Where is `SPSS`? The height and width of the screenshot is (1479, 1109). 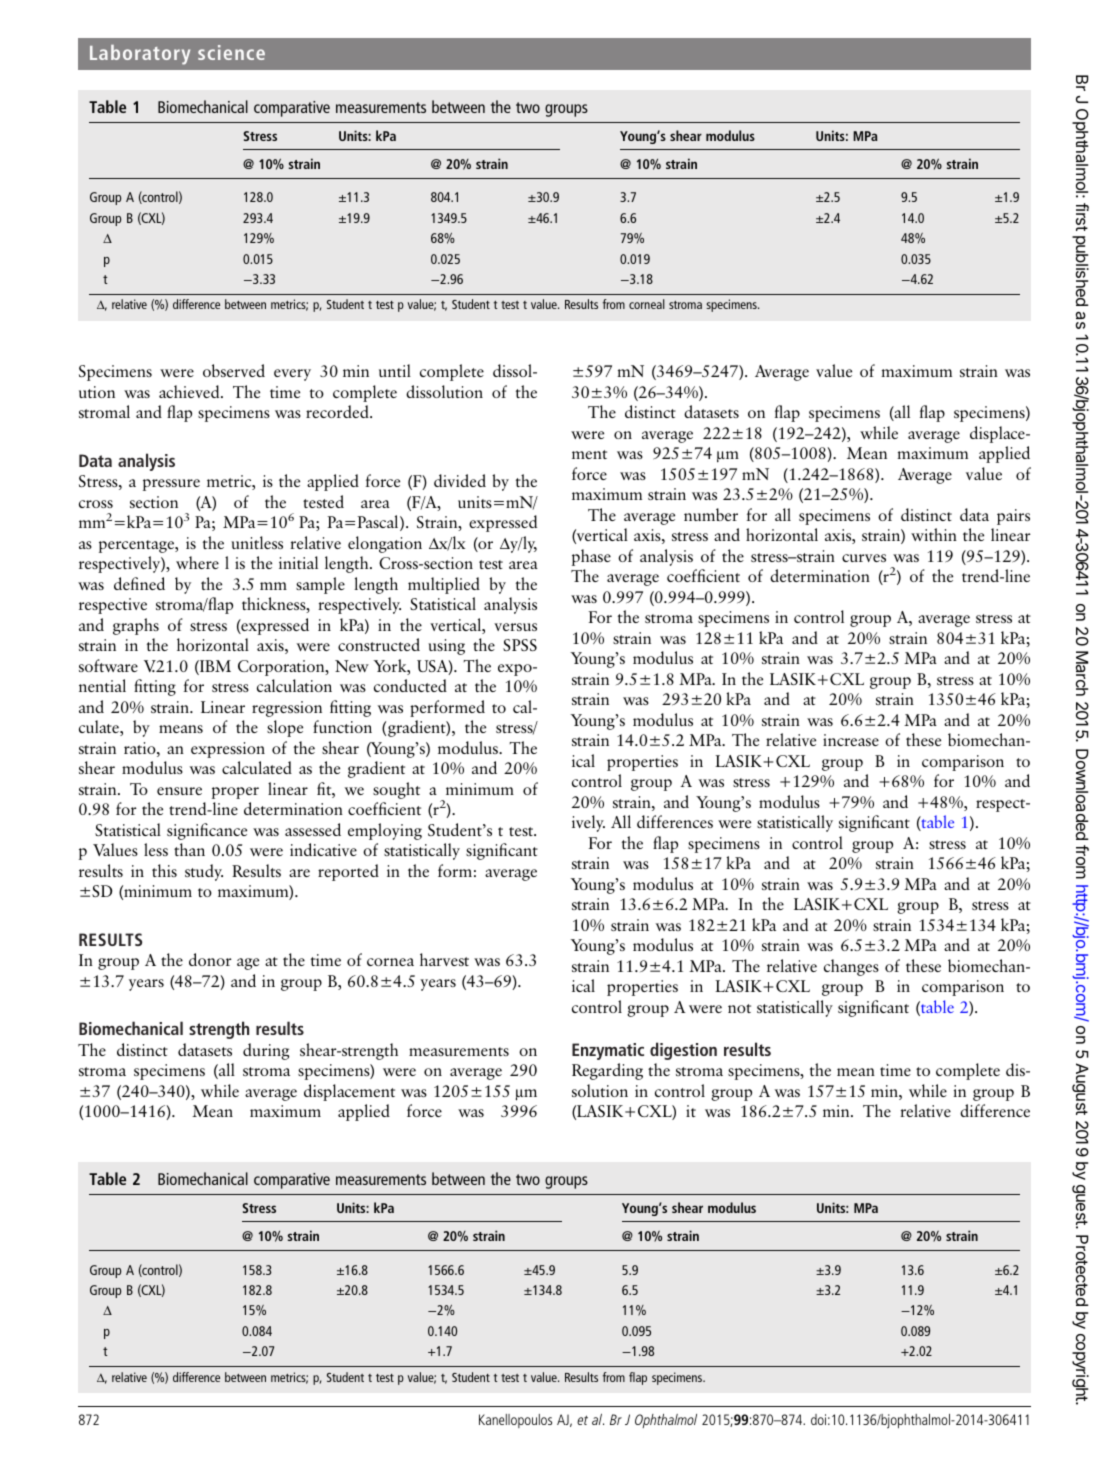
SPSS is located at coordinates (520, 645).
